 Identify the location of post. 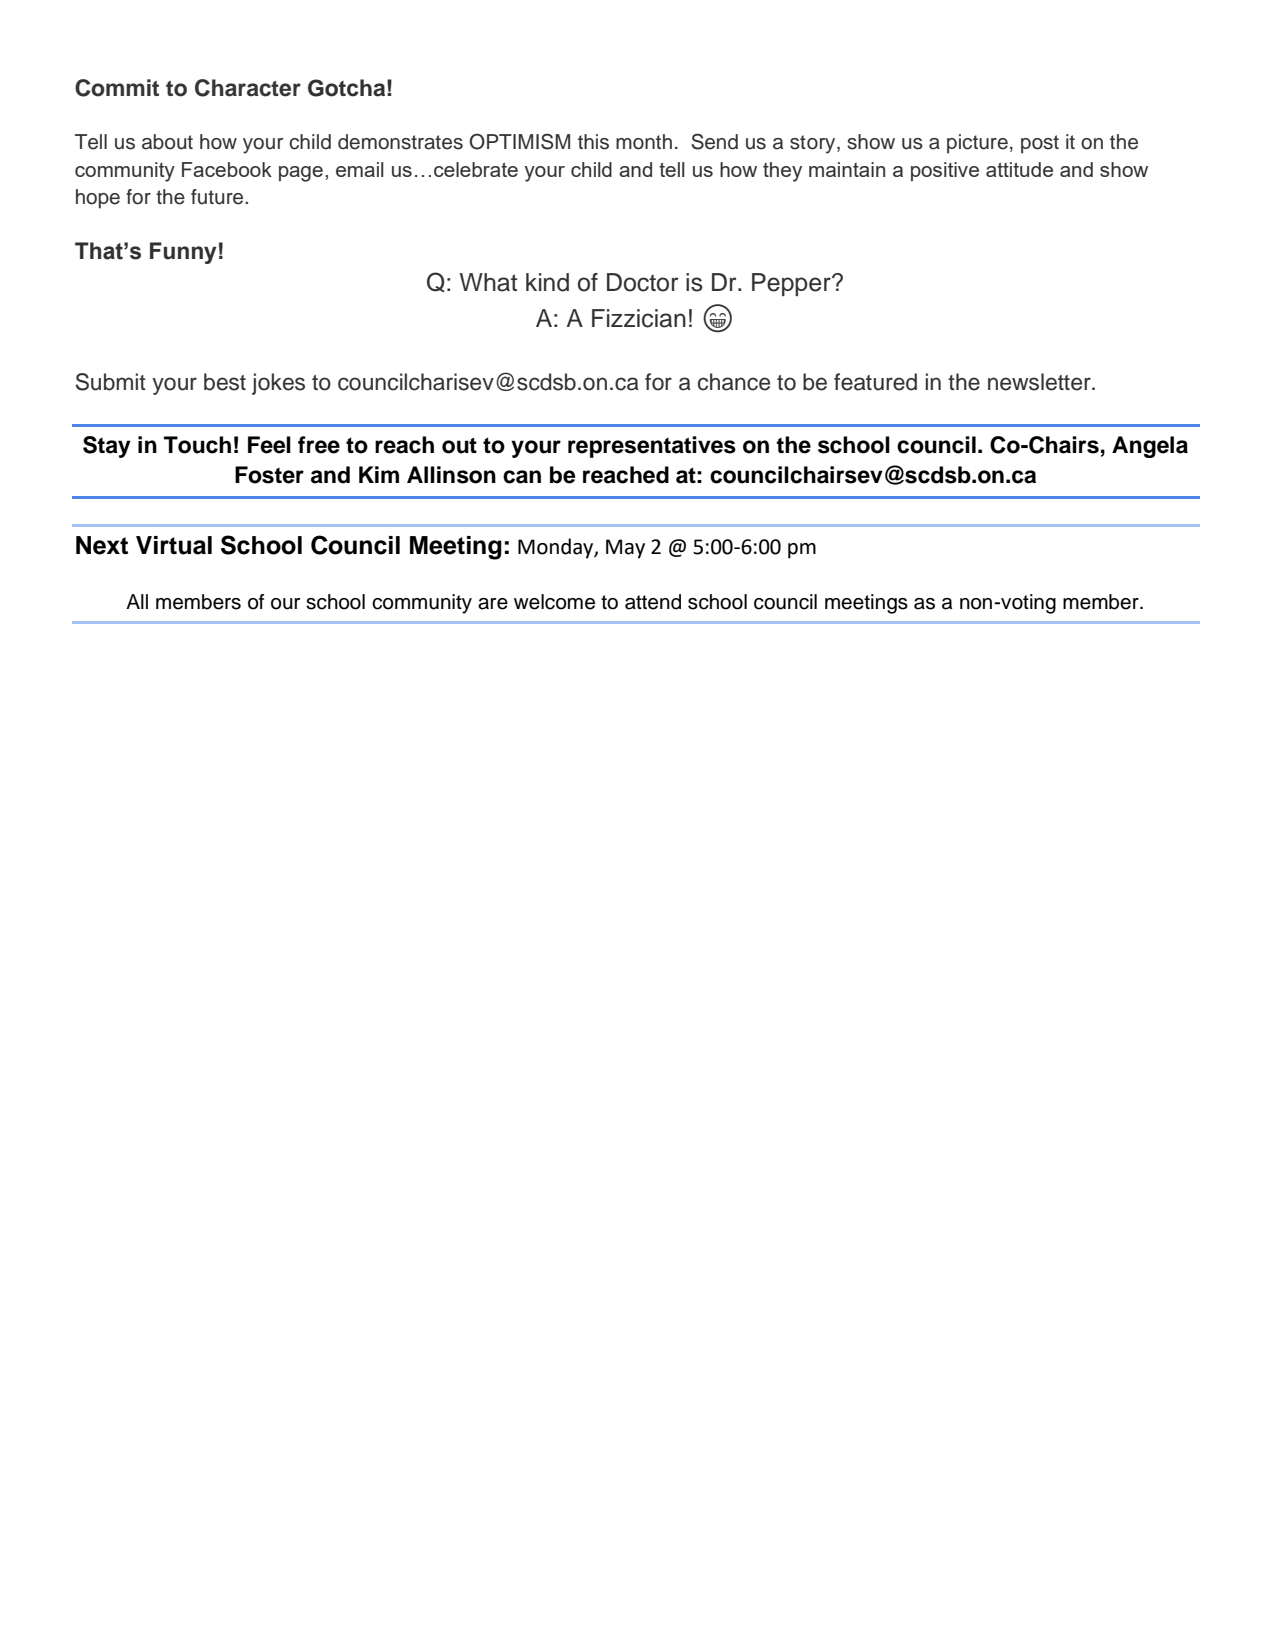
(1040, 144).
